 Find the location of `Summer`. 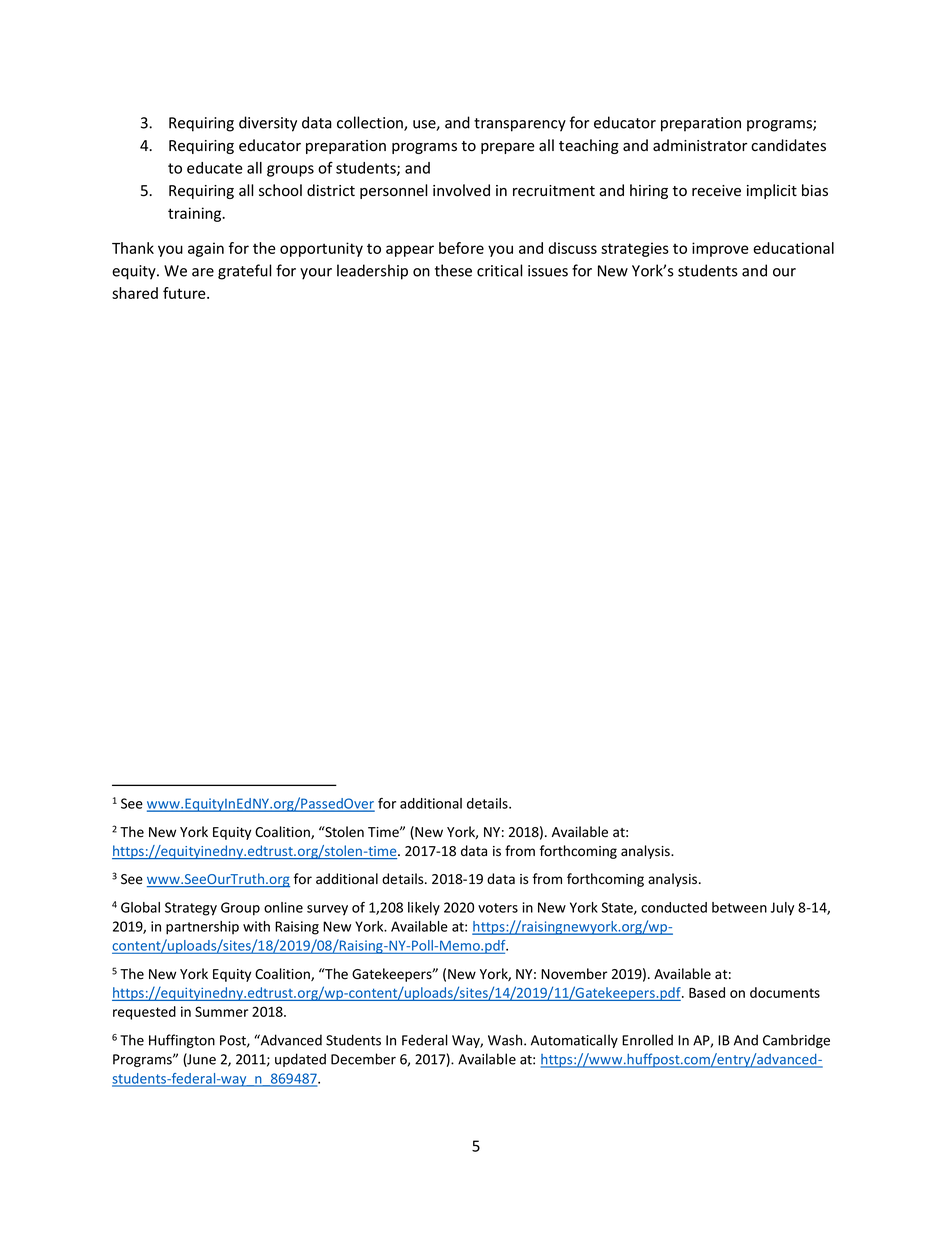

Summer is located at coordinates (221, 1011).
